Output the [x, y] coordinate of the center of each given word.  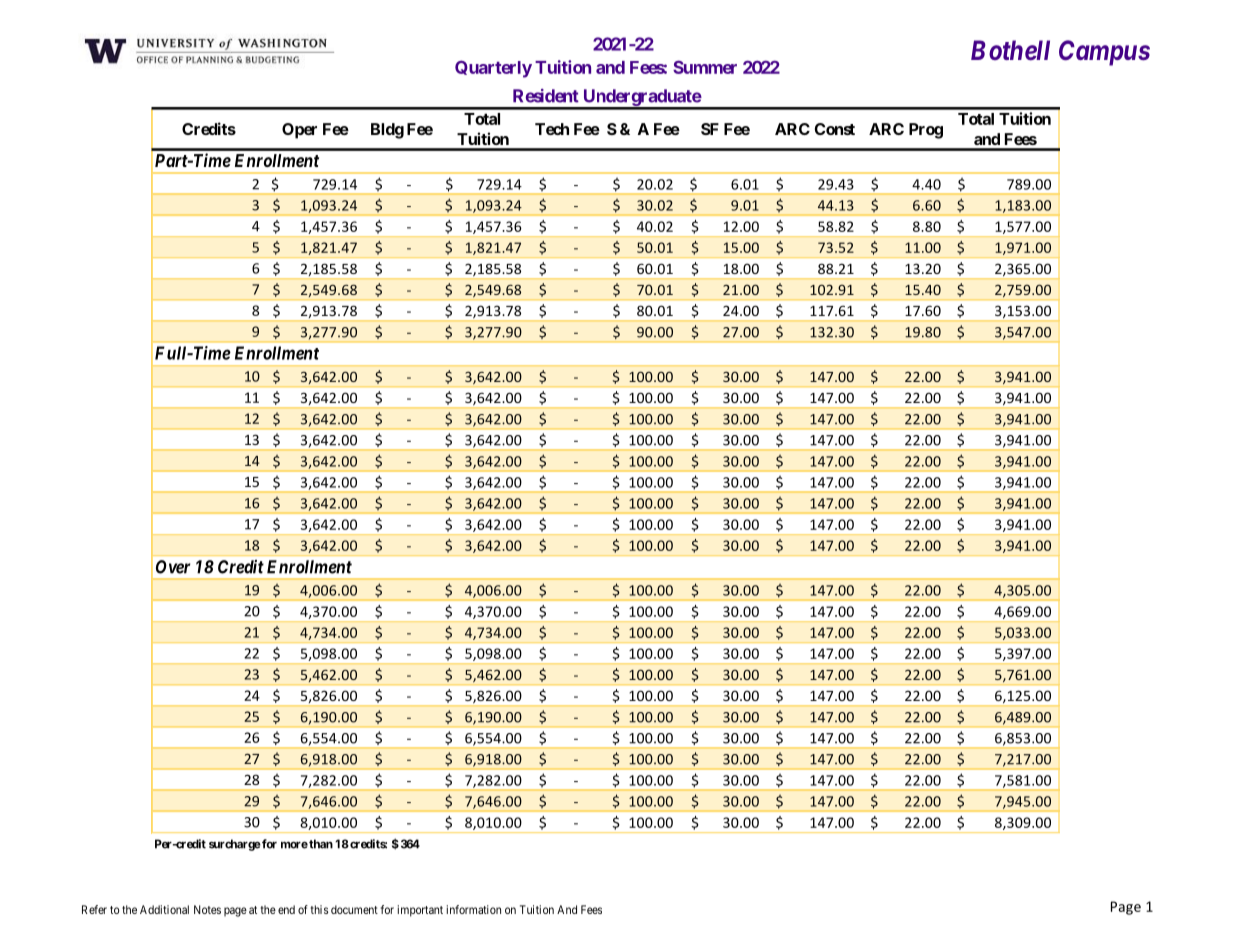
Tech [552, 129]
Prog [926, 131]
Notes [207, 909]
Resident [546, 96]
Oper [299, 131]
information [474, 909]
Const [835, 129]
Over [173, 567]
